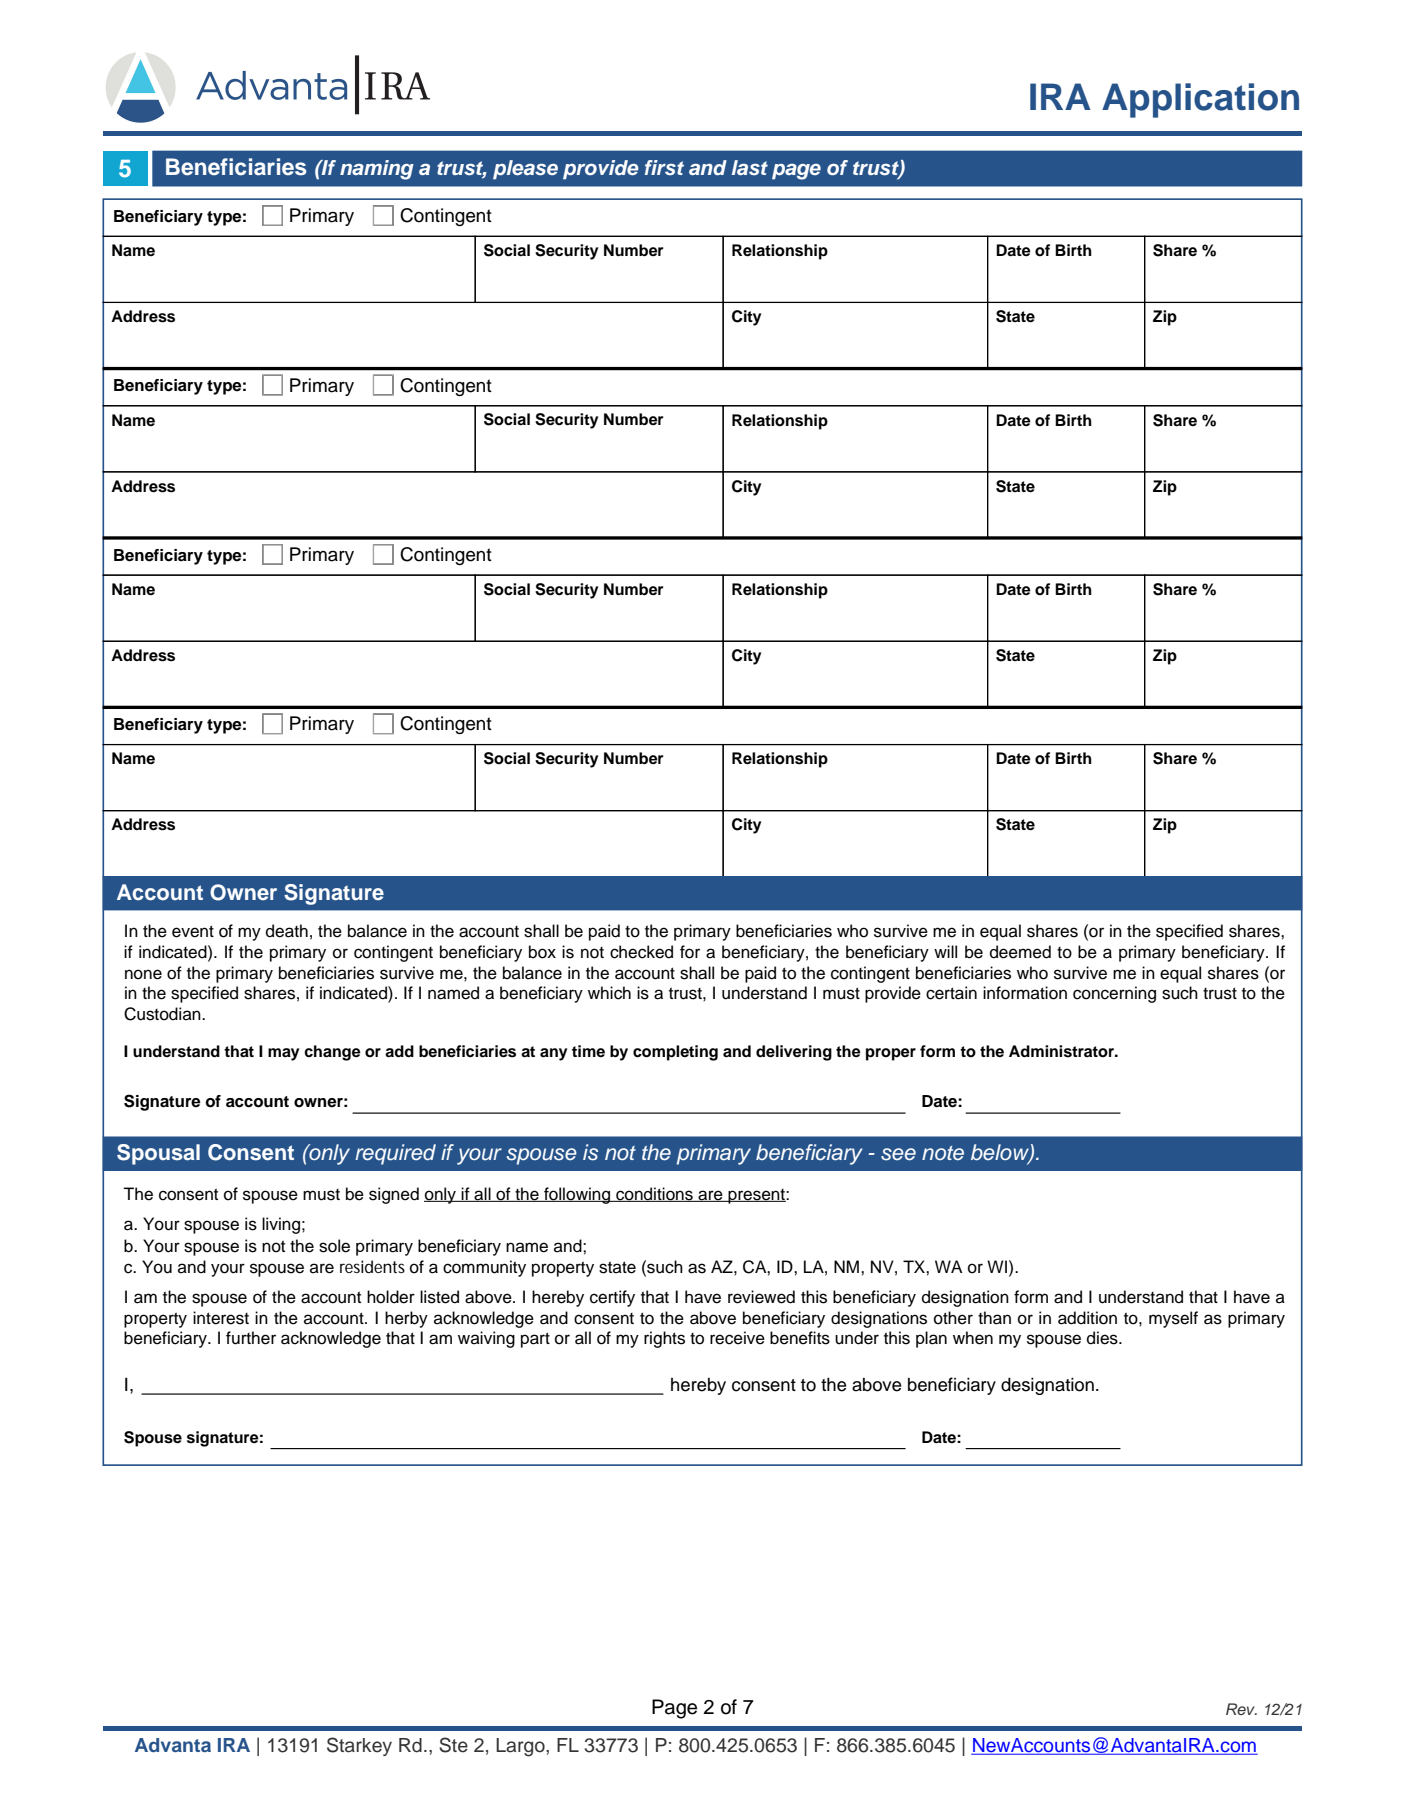 The width and height of the screenshot is (1405, 1818). Describe the element at coordinates (1114, 994) in the screenshot. I see `concerning` at that location.
